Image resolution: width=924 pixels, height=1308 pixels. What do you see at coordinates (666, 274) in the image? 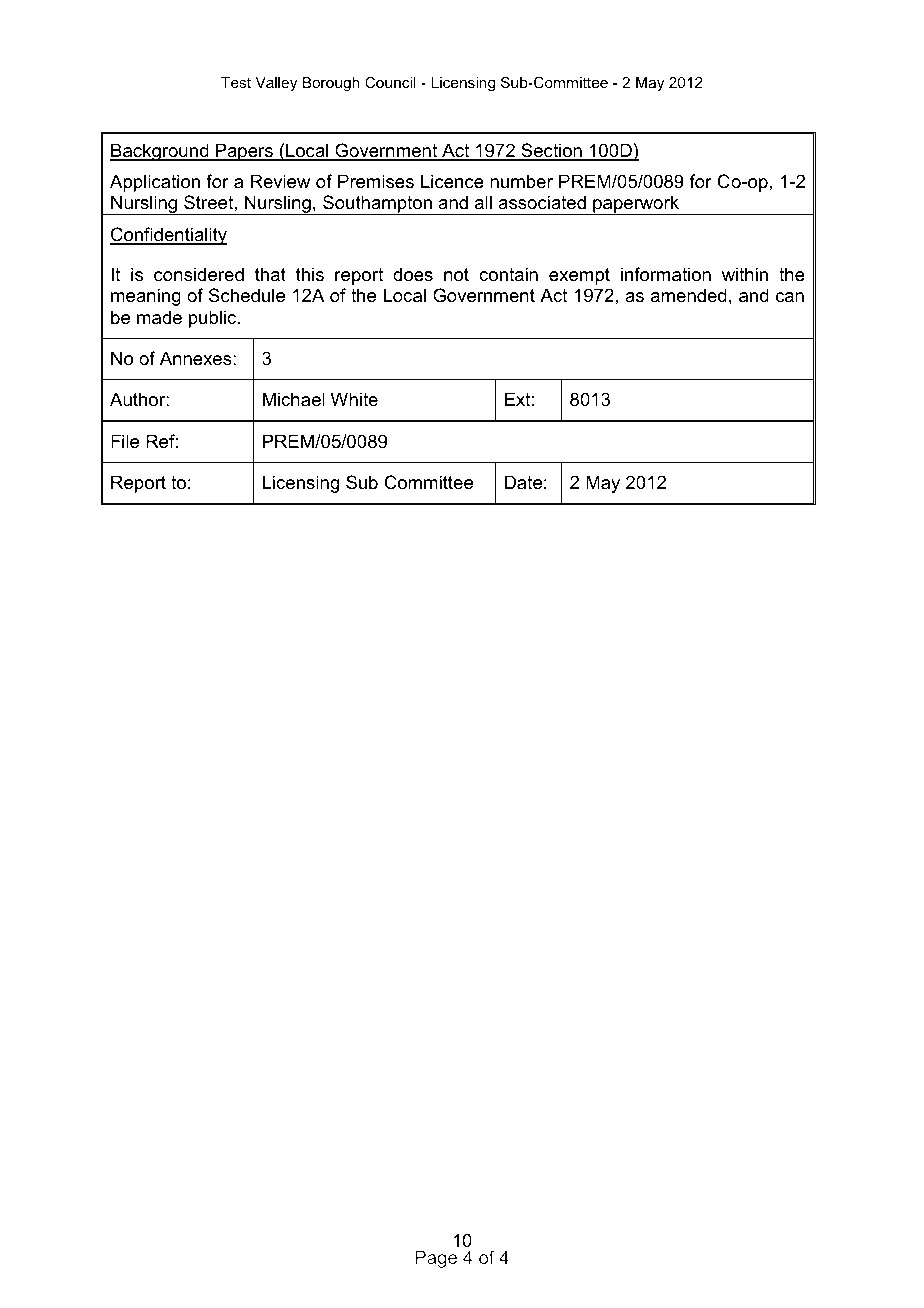
I see `information` at bounding box center [666, 274].
